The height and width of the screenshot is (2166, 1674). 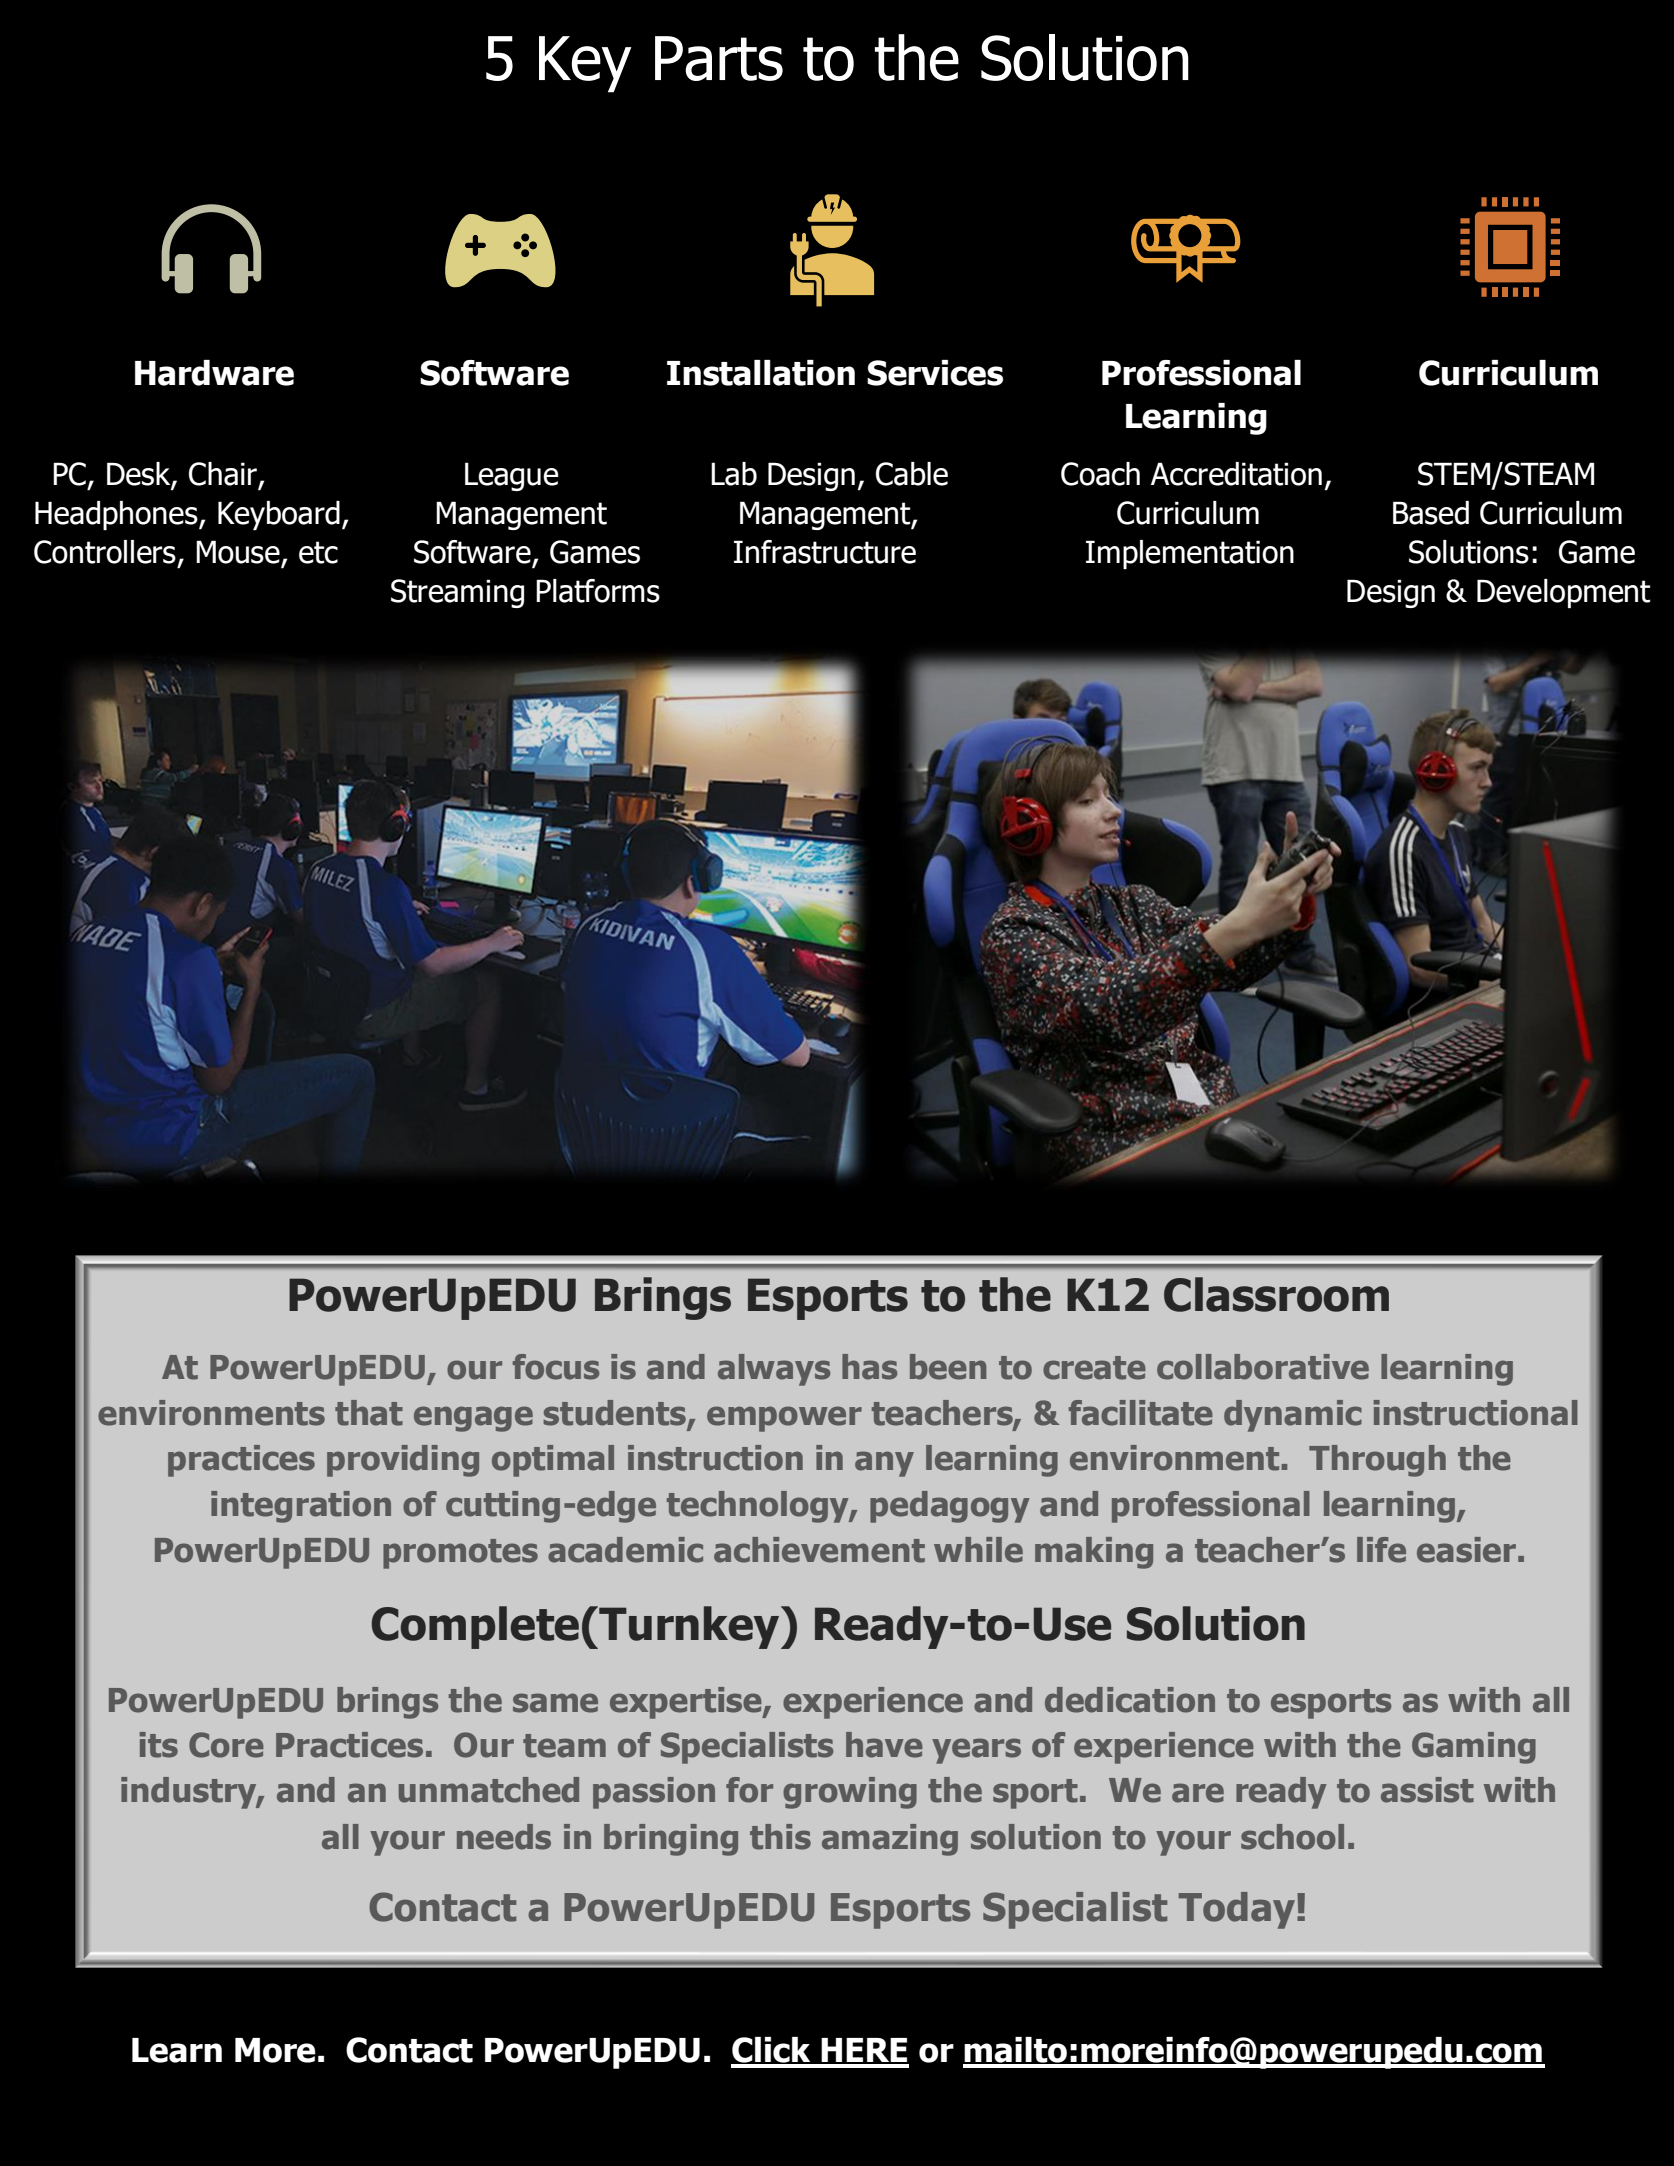 I want to click on school, so click(x=1292, y=1837).
